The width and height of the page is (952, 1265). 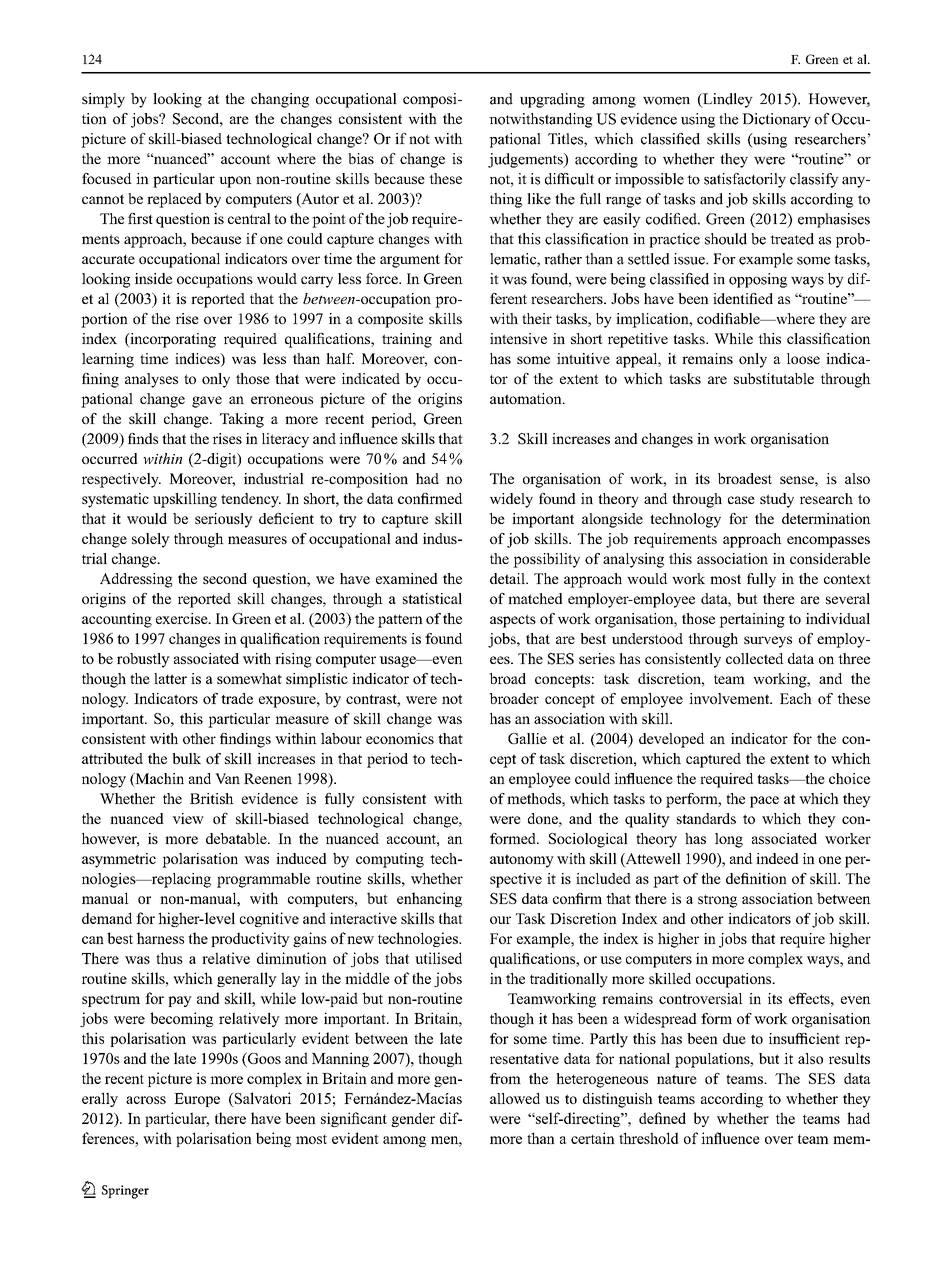 I want to click on nature, so click(x=677, y=1079).
